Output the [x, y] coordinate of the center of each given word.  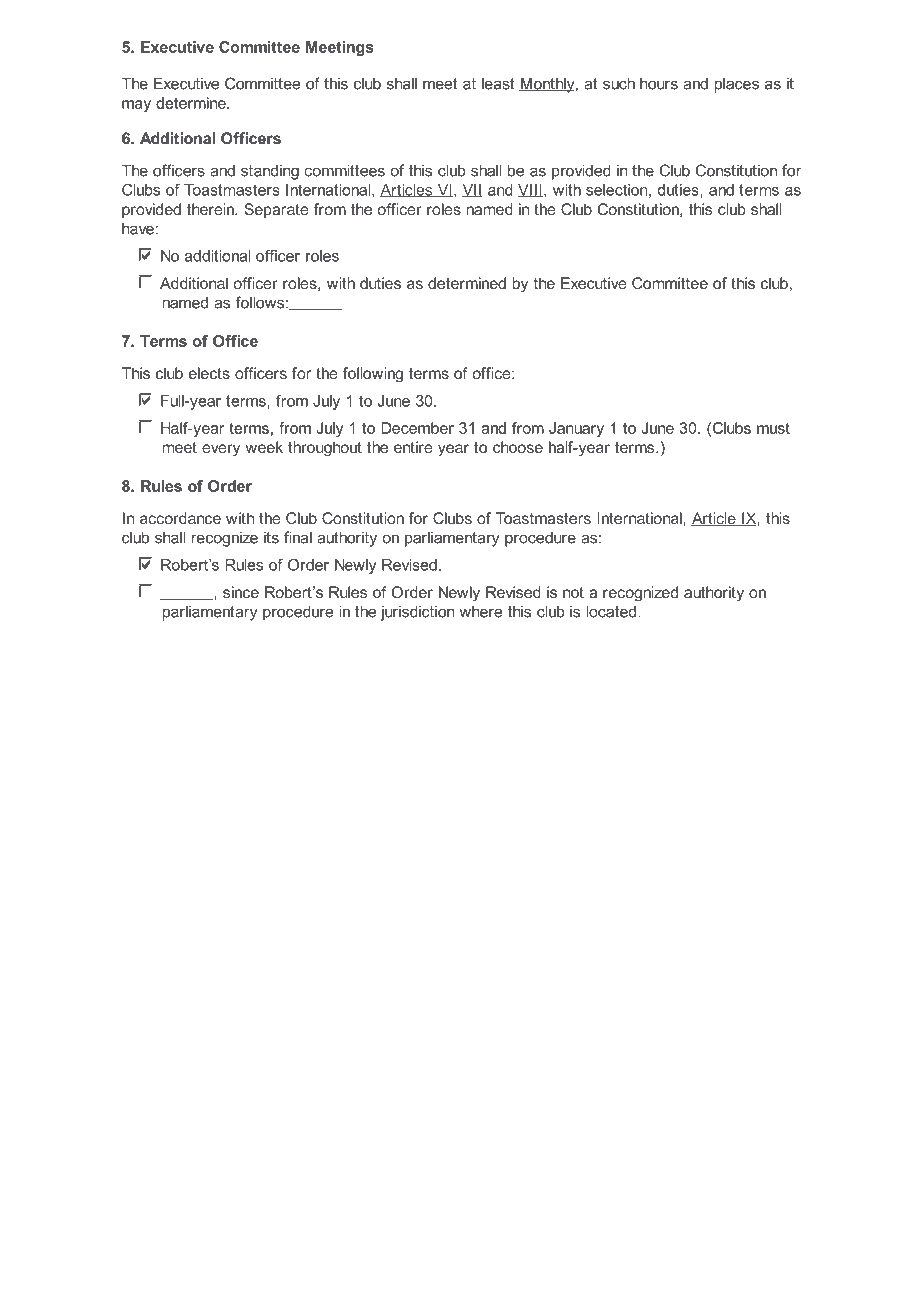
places [737, 85]
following [373, 375]
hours [659, 83]
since [241, 592]
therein [211, 209]
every [221, 450]
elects [209, 373]
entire [413, 447]
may [136, 106]
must [773, 428]
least [498, 83]
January [576, 429]
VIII [530, 190]
